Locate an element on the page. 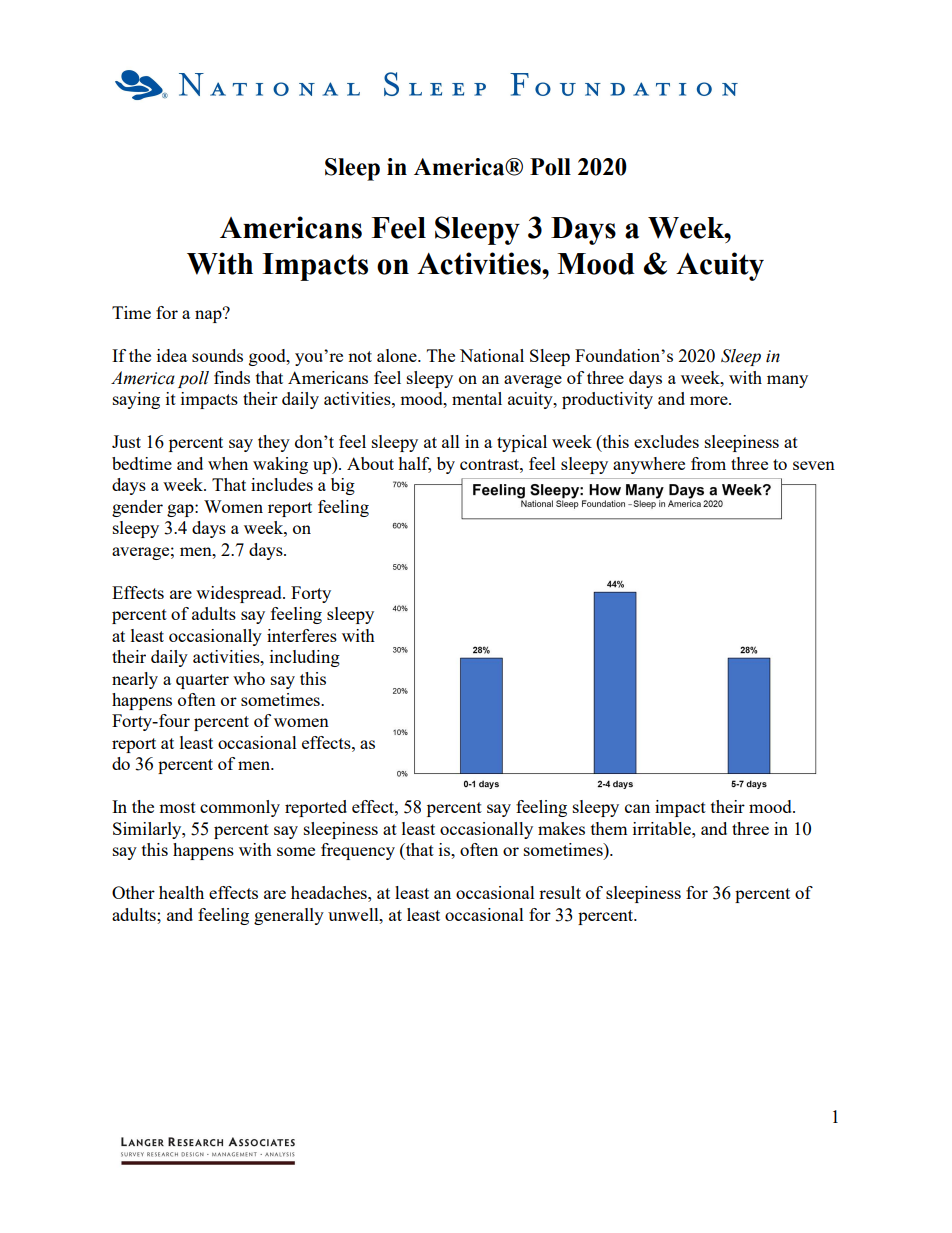 This image has height=1233, width=952. nap is located at coordinates (209, 315).
